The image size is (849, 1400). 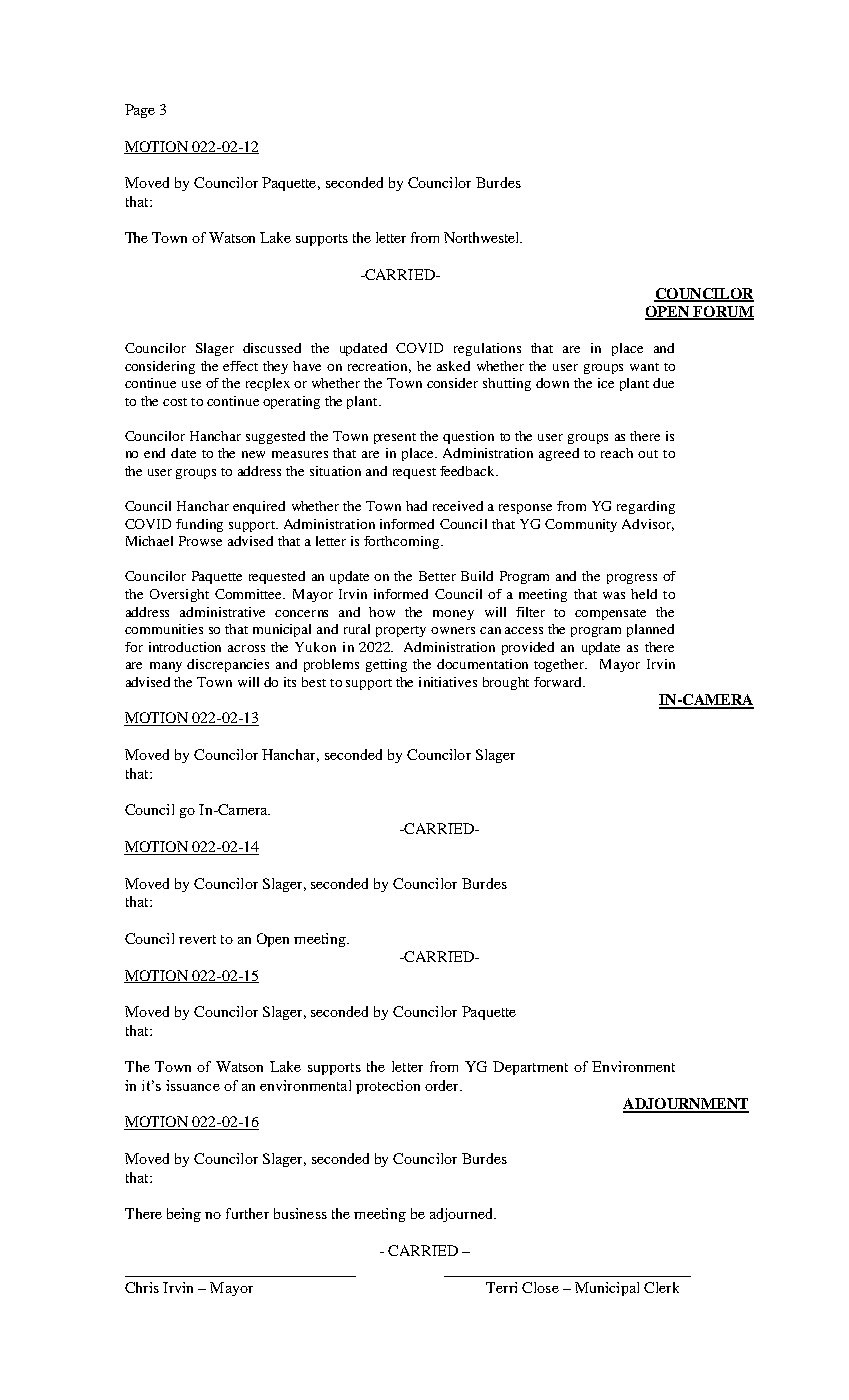 What do you see at coordinates (722, 313) in the document?
I see `FORUM` at bounding box center [722, 313].
